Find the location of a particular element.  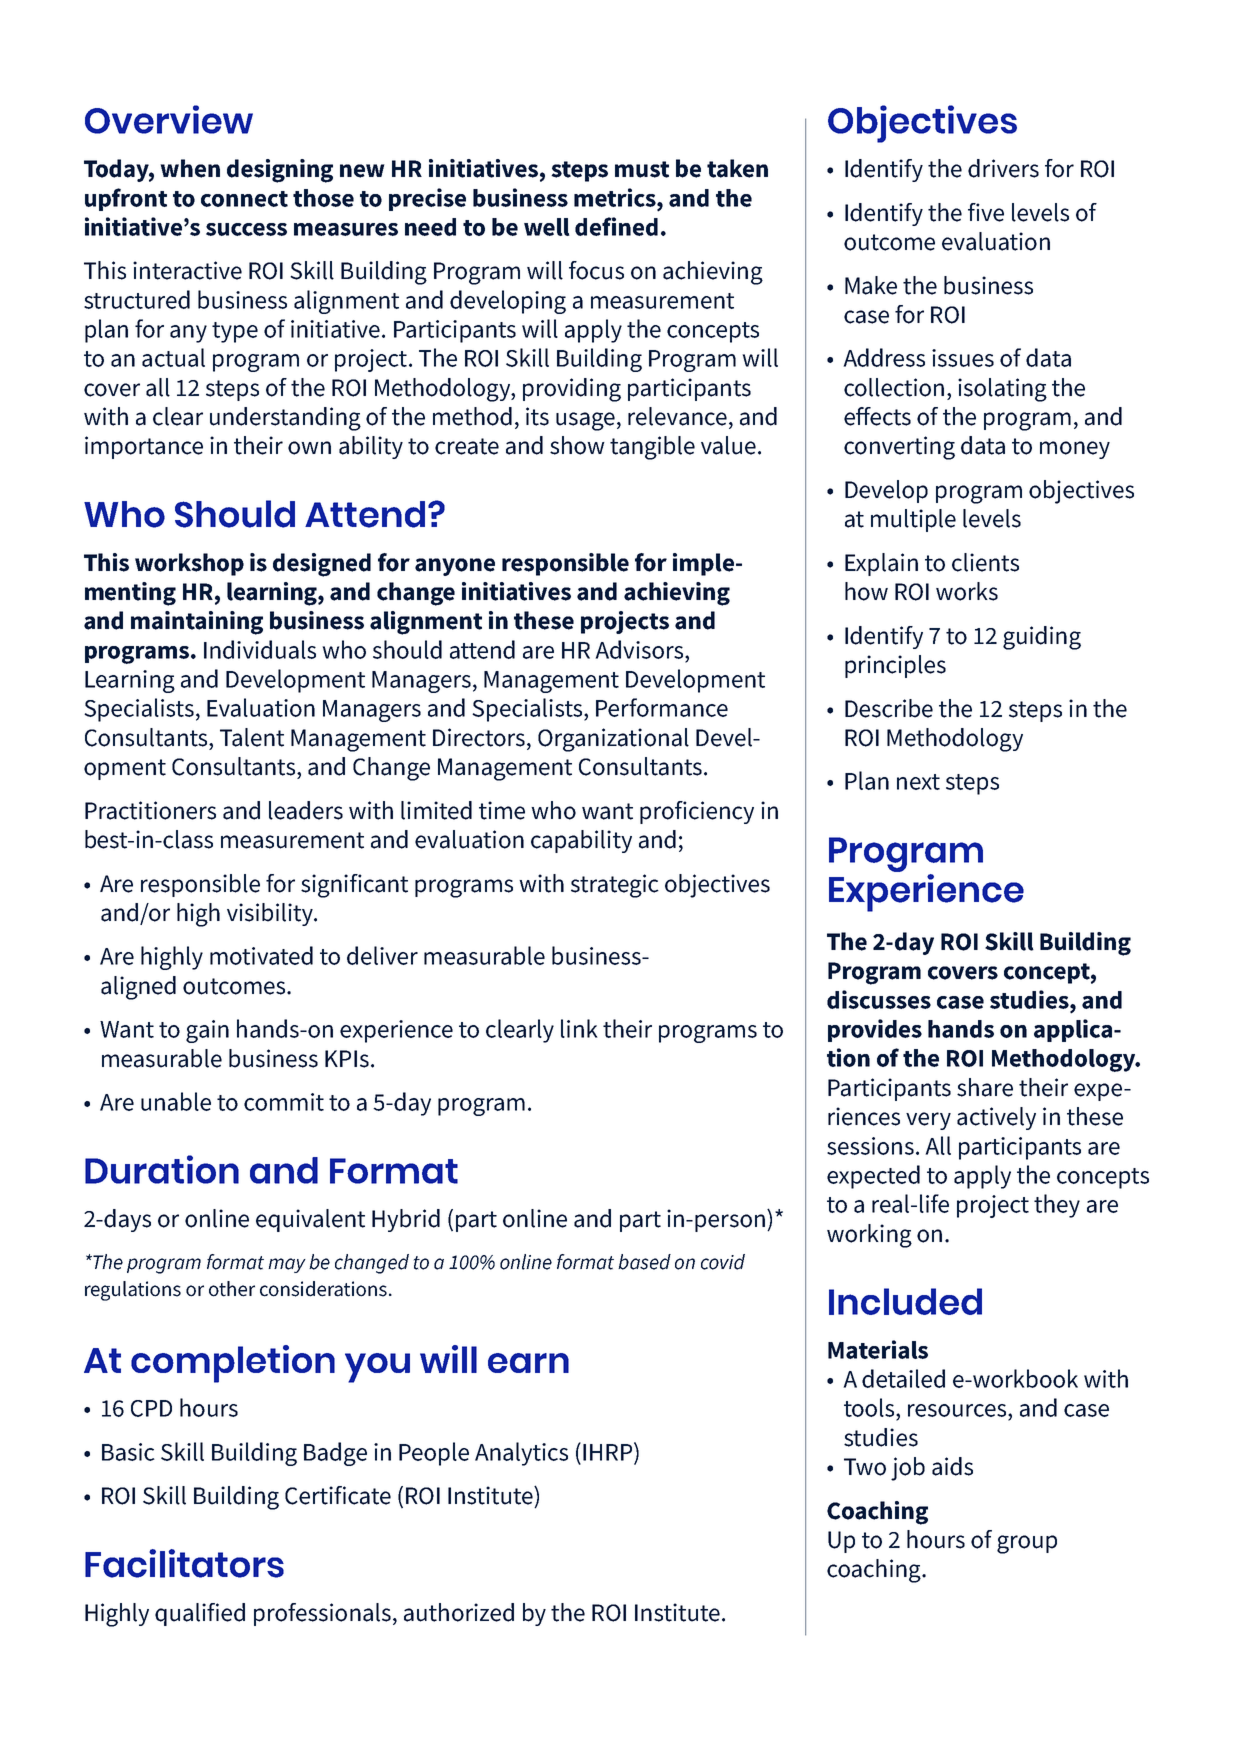

share is located at coordinates (985, 1087).
